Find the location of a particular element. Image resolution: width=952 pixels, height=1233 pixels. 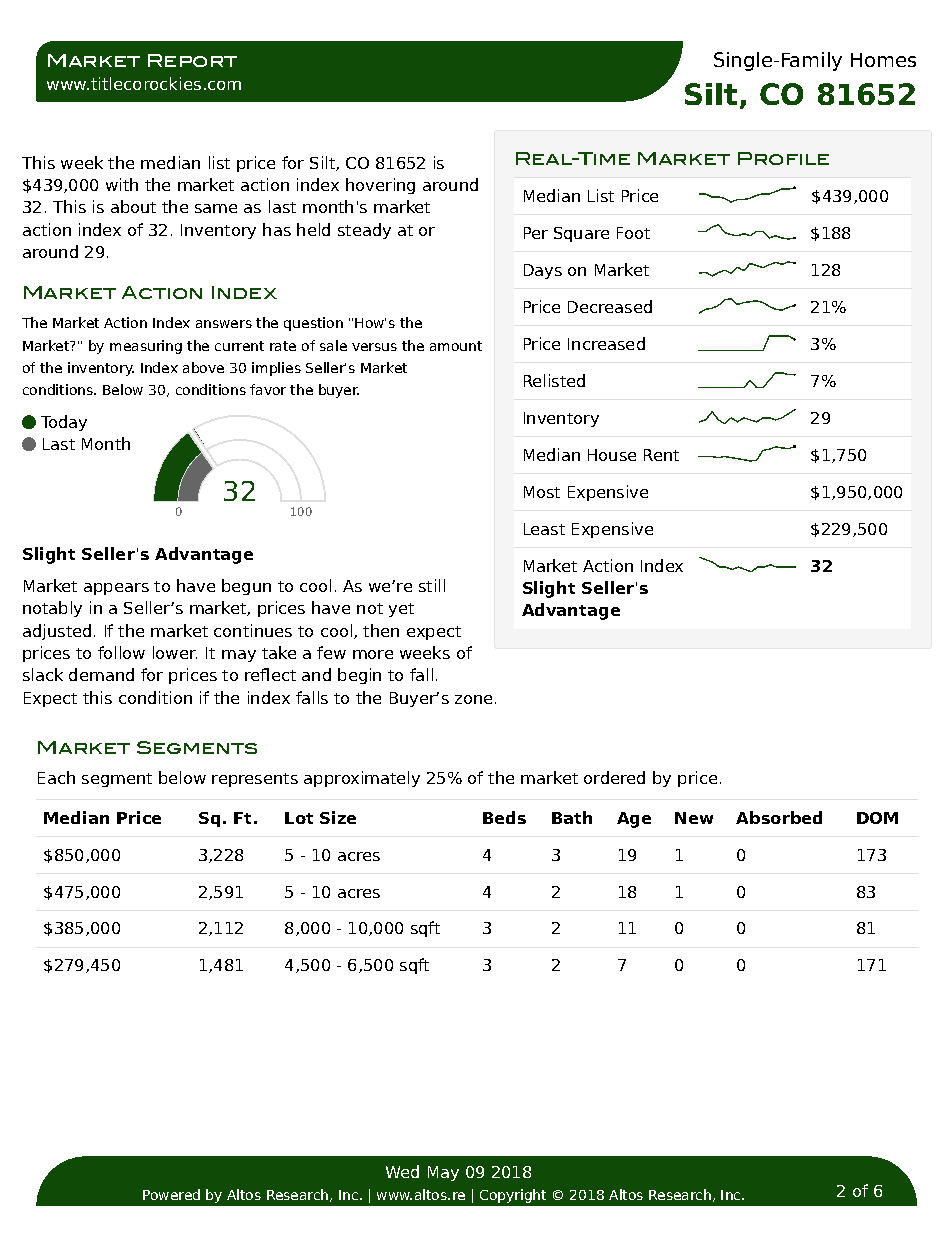

demand is located at coordinates (101, 674).
